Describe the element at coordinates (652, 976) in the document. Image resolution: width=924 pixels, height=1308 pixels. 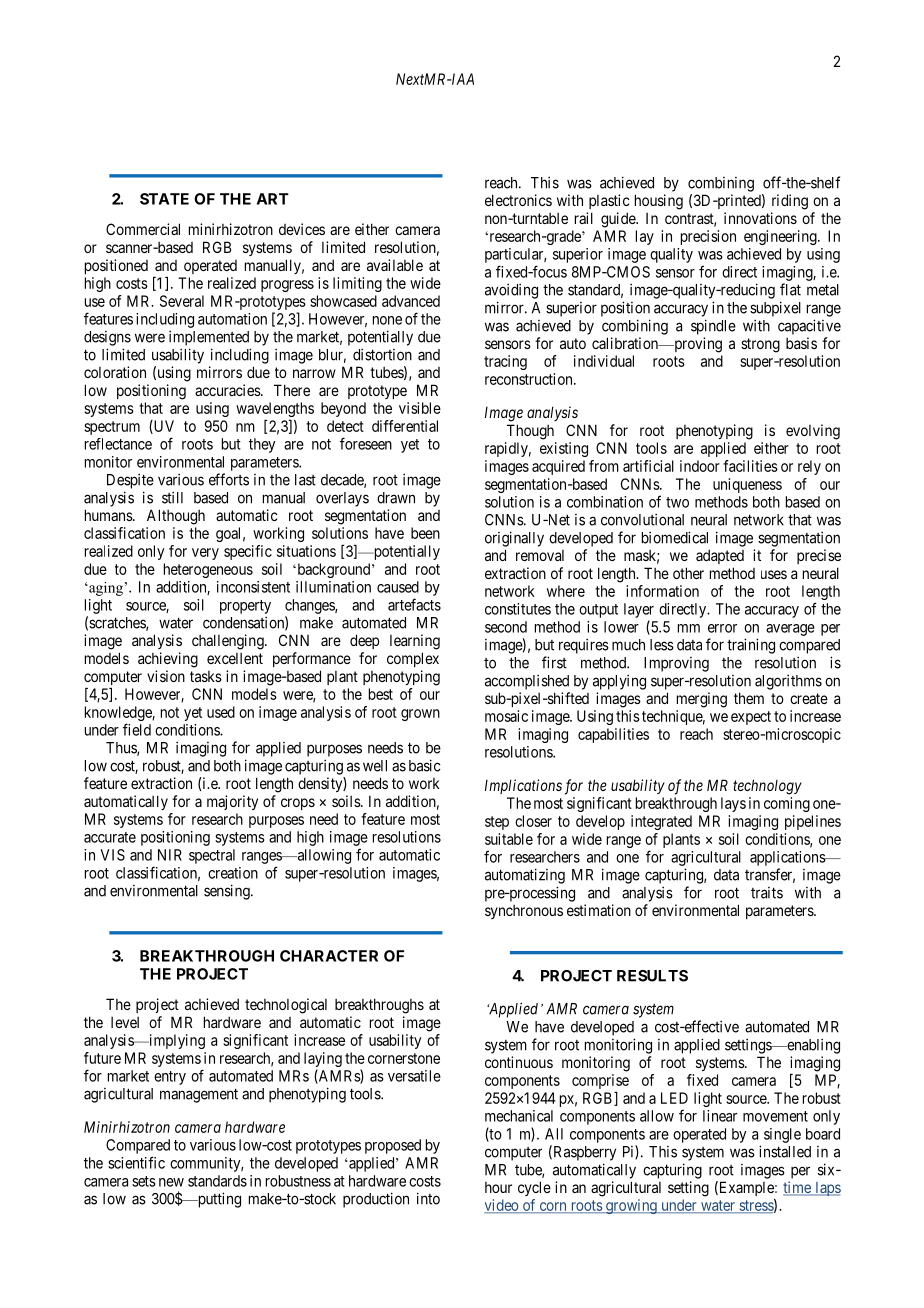
I see `RESULTS` at that location.
